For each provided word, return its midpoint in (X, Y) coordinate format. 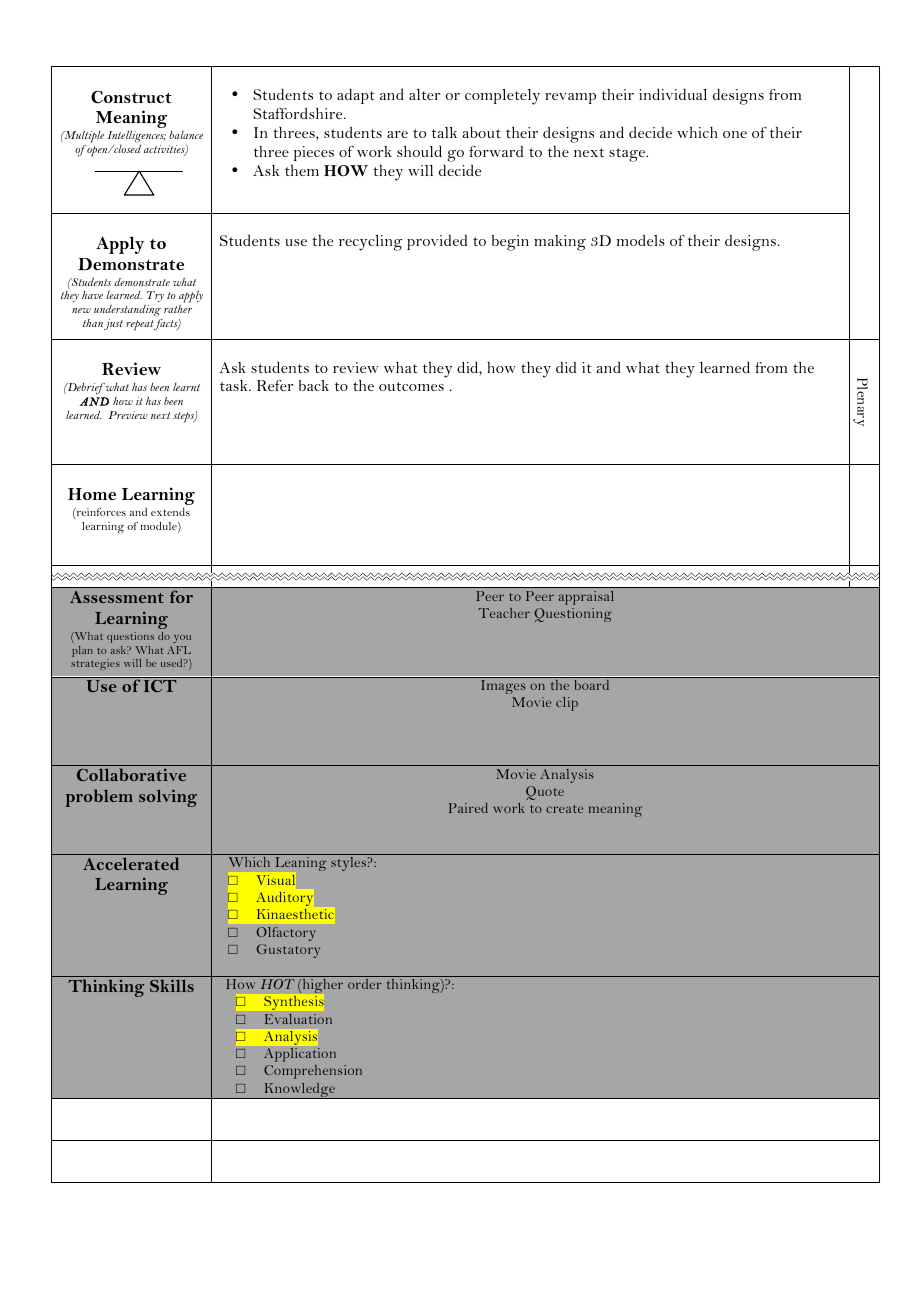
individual (673, 94)
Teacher (504, 613)
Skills (172, 985)
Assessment (117, 597)
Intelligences (137, 137)
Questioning (573, 615)
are (397, 134)
